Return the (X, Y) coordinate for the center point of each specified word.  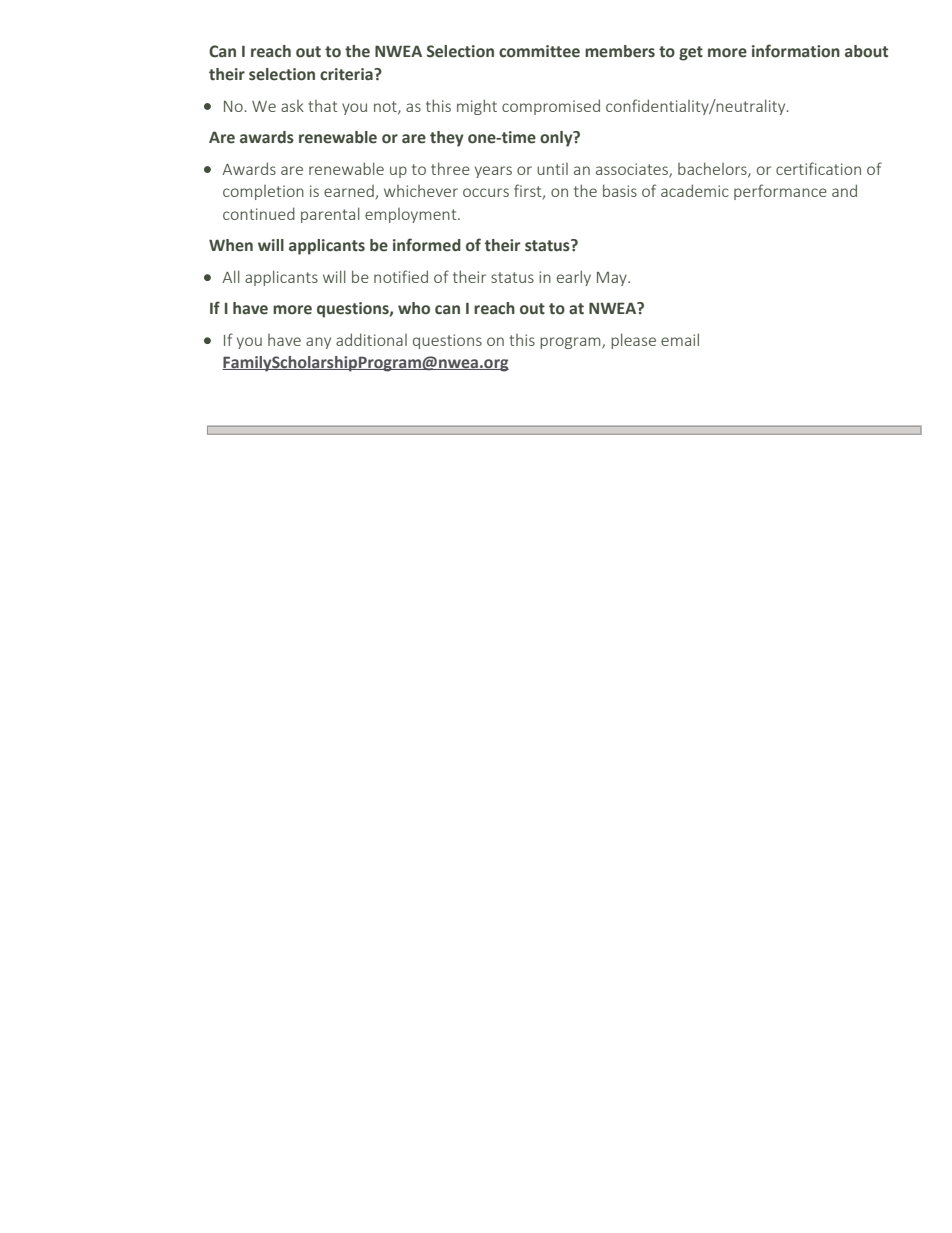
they (447, 139)
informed (427, 245)
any (318, 343)
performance (780, 192)
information (796, 51)
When (231, 245)
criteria (347, 74)
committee (539, 51)
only (557, 139)
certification (818, 168)
